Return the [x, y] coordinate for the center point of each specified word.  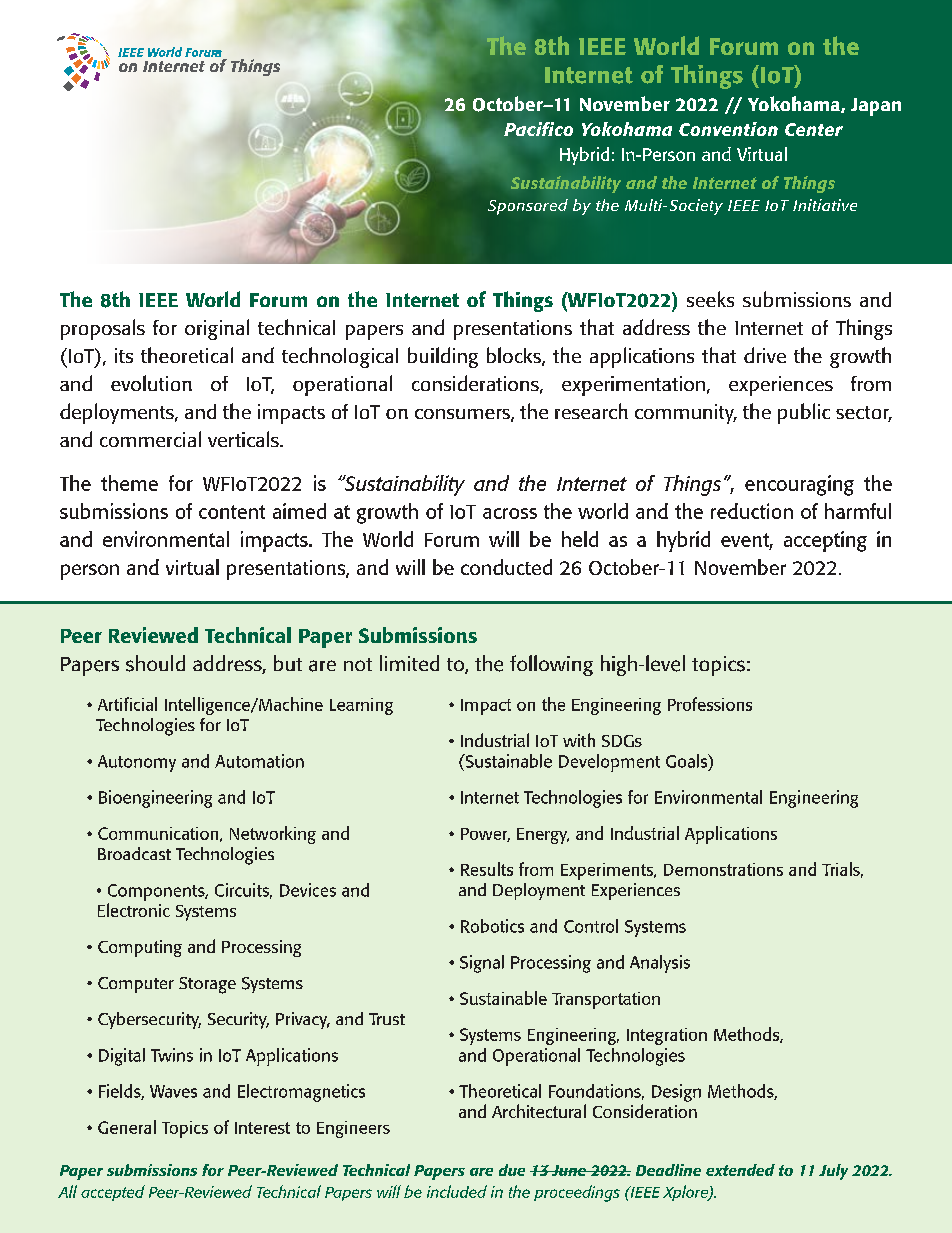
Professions [710, 704]
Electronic [134, 910]
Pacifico [538, 129]
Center [814, 129]
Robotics [492, 926]
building [443, 357]
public [804, 413]
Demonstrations [723, 869]
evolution [151, 383]
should [155, 663]
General [127, 1127]
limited [409, 663]
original [217, 329]
